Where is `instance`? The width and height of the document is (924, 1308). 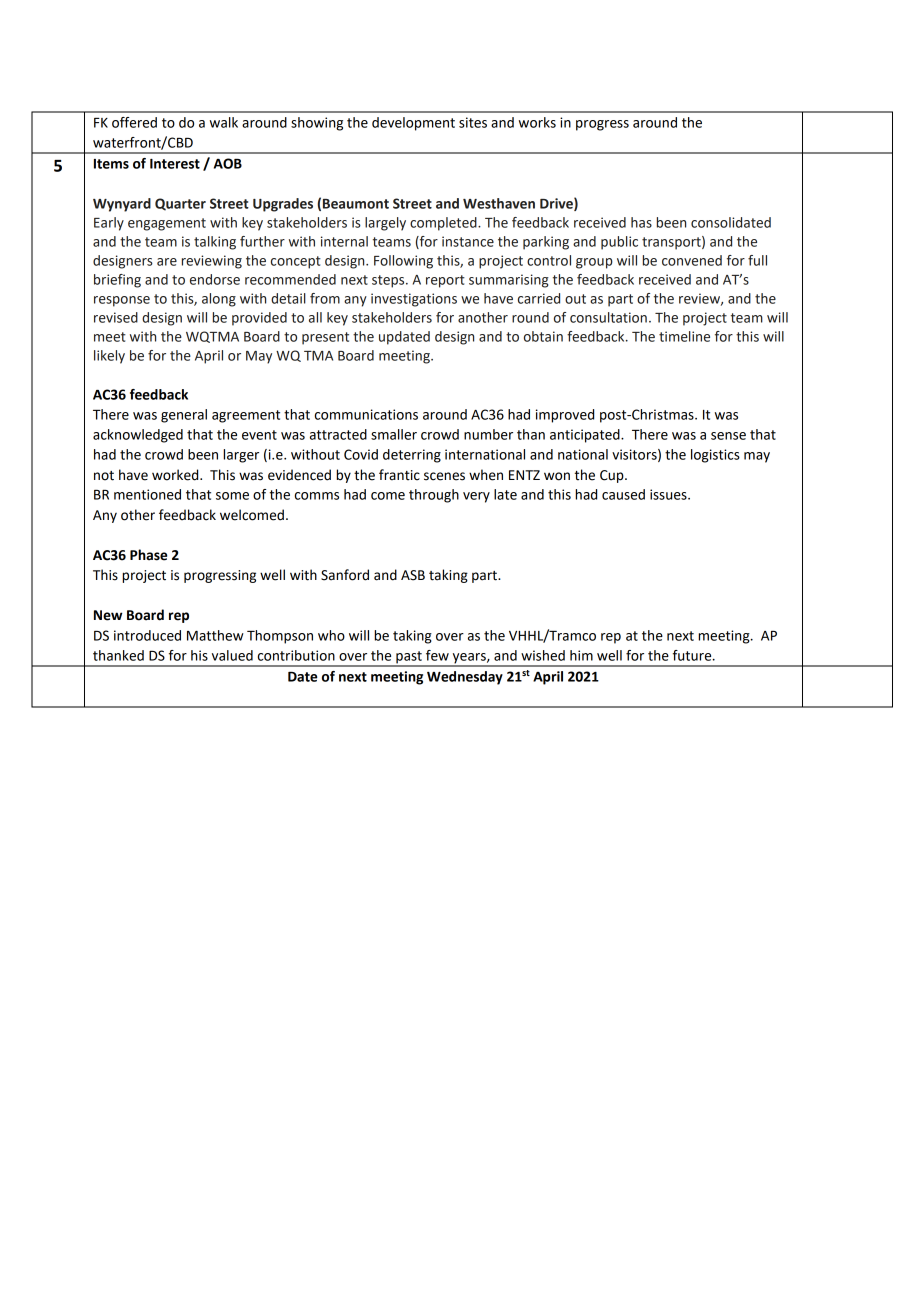
instance is located at coordinates (468, 241).
